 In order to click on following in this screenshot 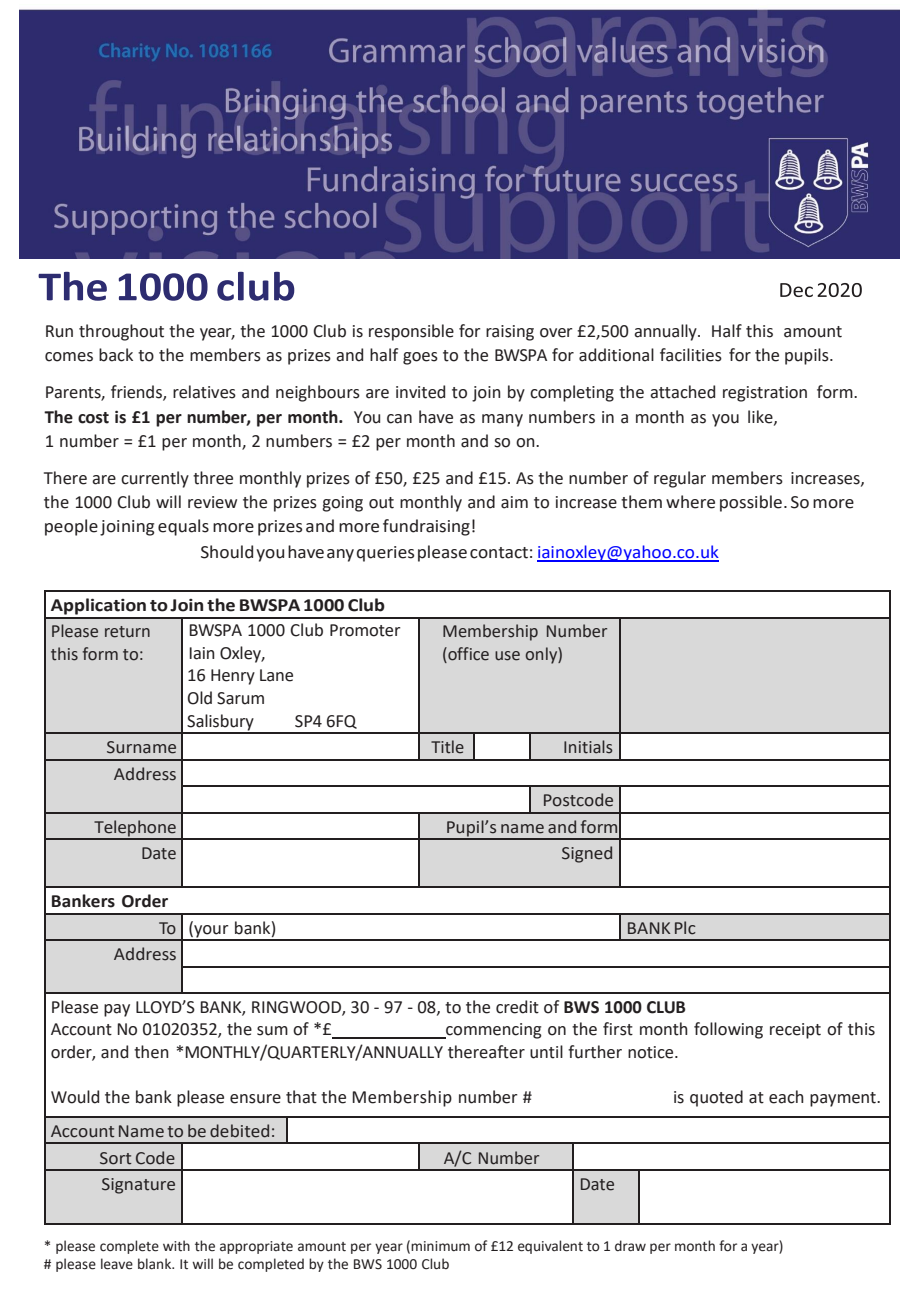, I will do `click(728, 1030)`.
